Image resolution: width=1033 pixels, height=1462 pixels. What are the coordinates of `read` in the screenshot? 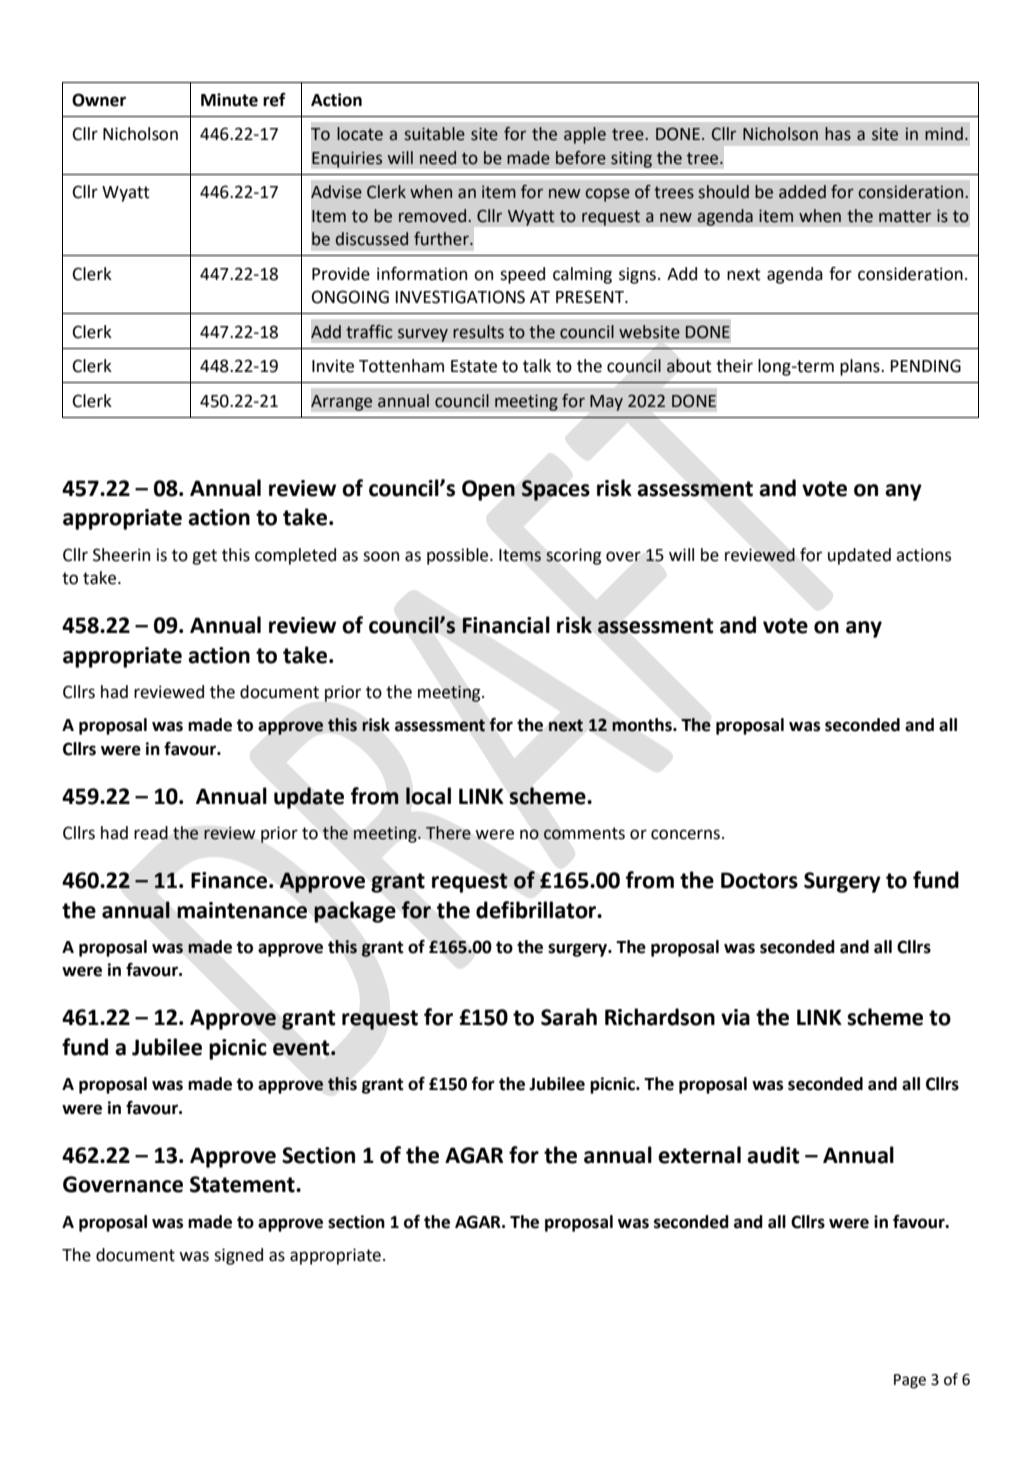 It's located at (151, 833).
